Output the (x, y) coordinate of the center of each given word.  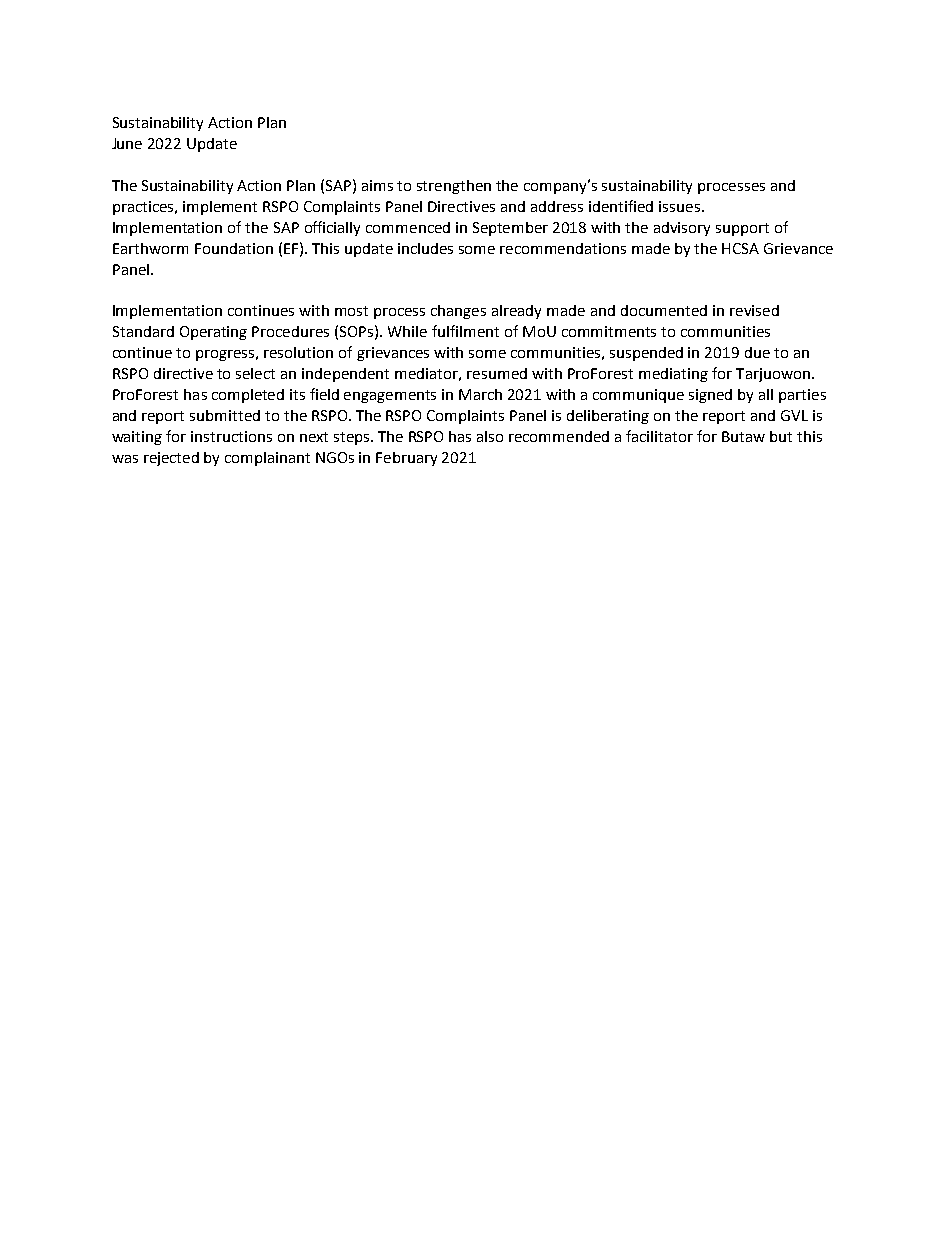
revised (754, 310)
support (742, 229)
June (127, 143)
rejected (171, 459)
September (510, 229)
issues (679, 206)
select (255, 373)
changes (458, 312)
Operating (213, 333)
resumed (497, 373)
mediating (673, 375)
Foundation (234, 248)
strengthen (454, 187)
